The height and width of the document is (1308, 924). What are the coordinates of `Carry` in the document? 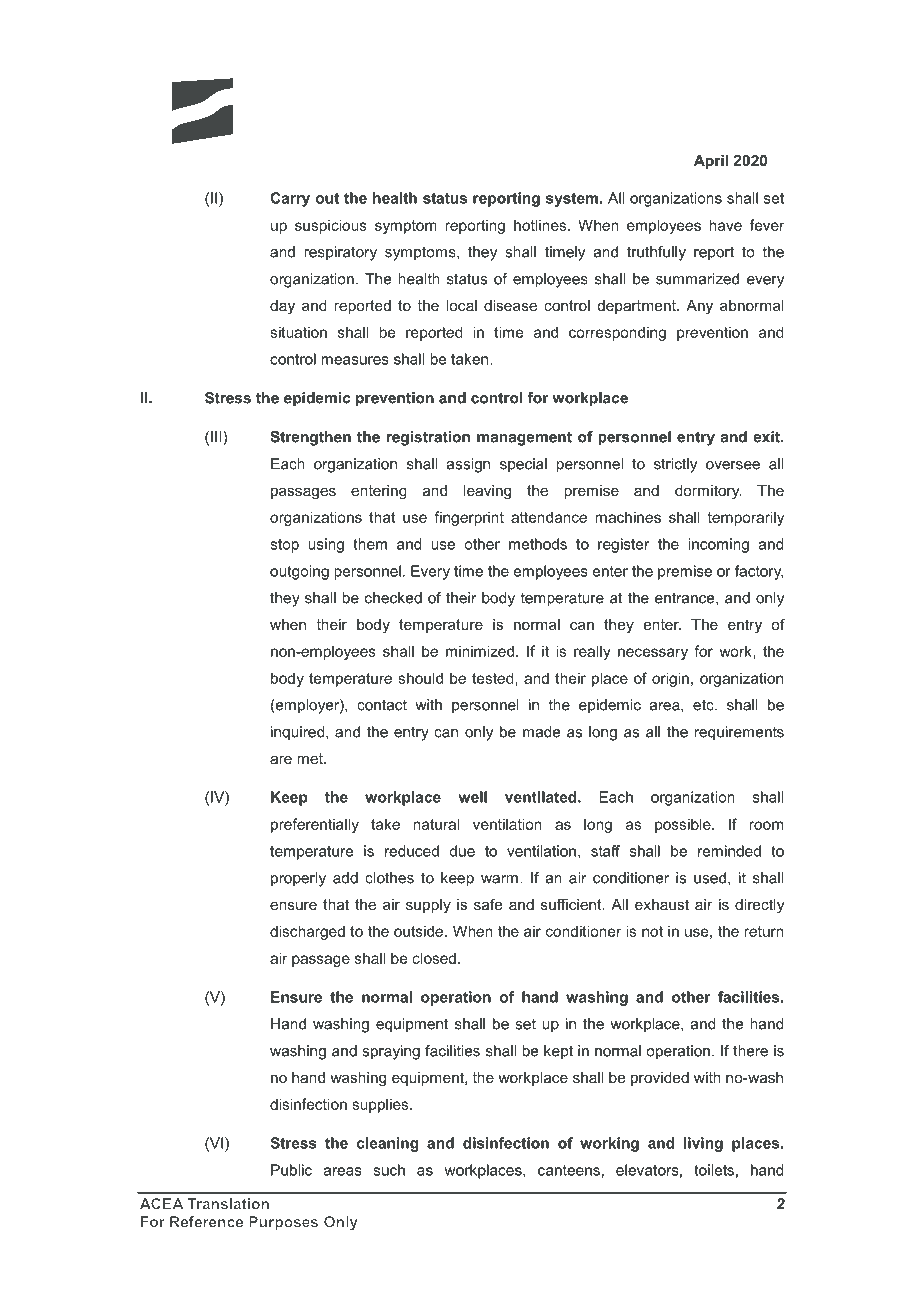 It's located at (290, 199).
